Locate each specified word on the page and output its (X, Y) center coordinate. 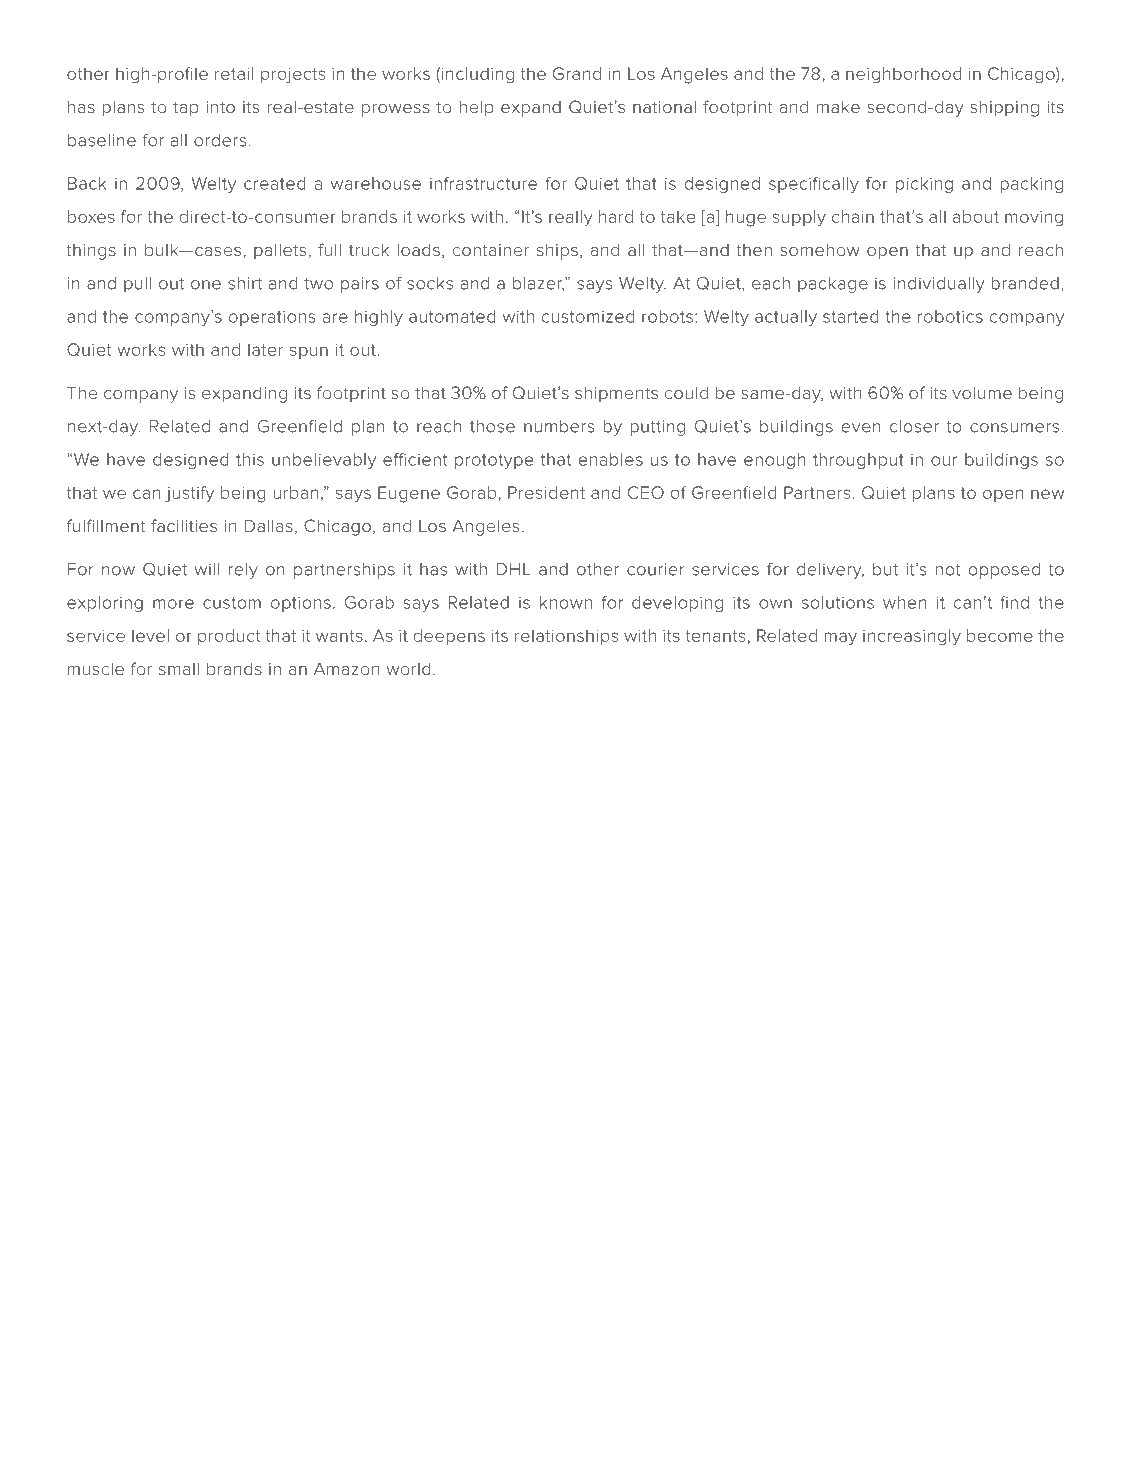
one (206, 285)
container (490, 250)
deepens (449, 637)
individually (939, 285)
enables (611, 459)
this (250, 459)
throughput (858, 461)
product (229, 637)
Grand (577, 73)
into (220, 107)
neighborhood (904, 75)
